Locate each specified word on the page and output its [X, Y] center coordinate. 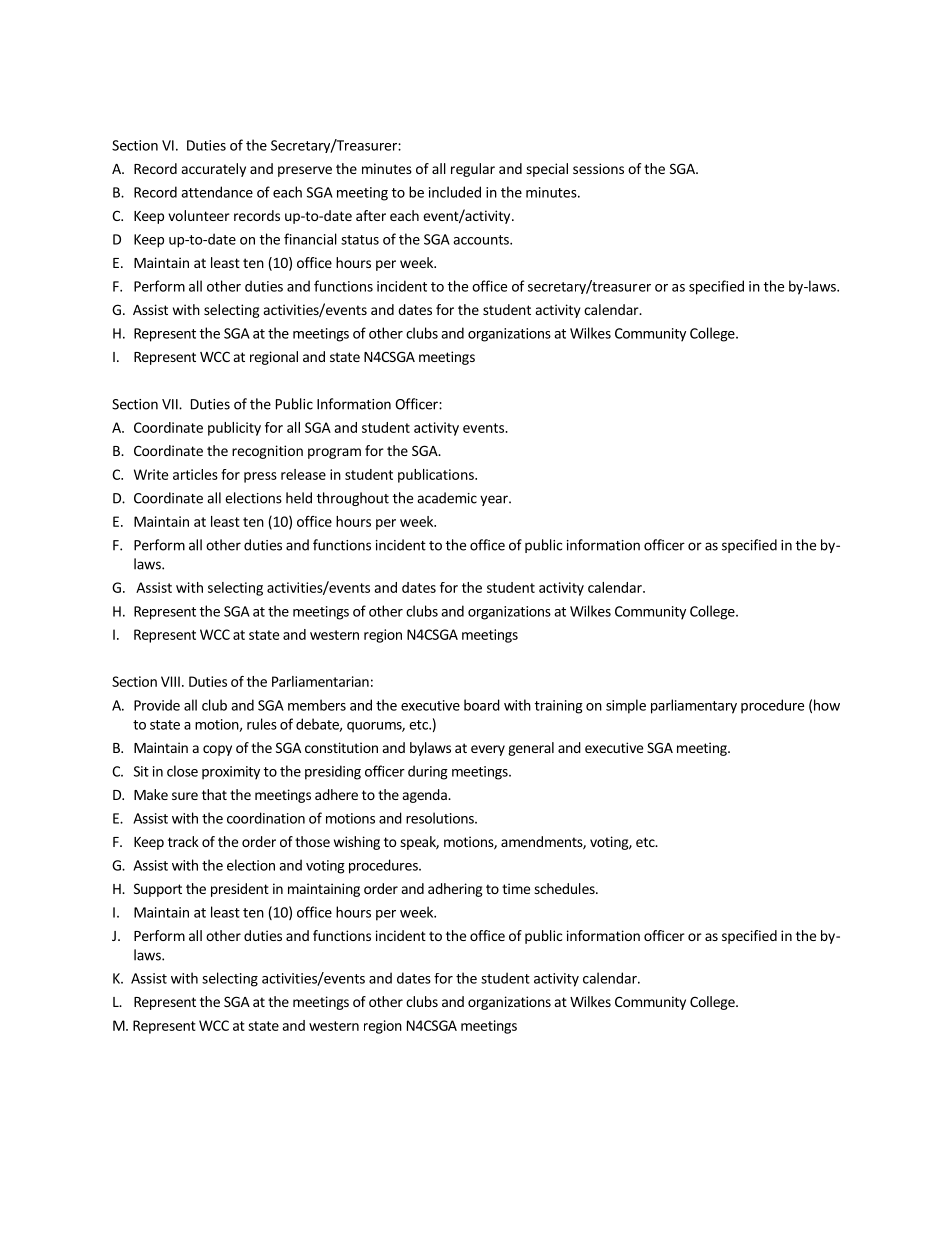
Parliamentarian [320, 681]
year [495, 500]
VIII [170, 681]
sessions [598, 168]
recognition [267, 452]
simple [626, 706]
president [240, 890]
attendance [217, 192]
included [455, 192]
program [334, 453]
